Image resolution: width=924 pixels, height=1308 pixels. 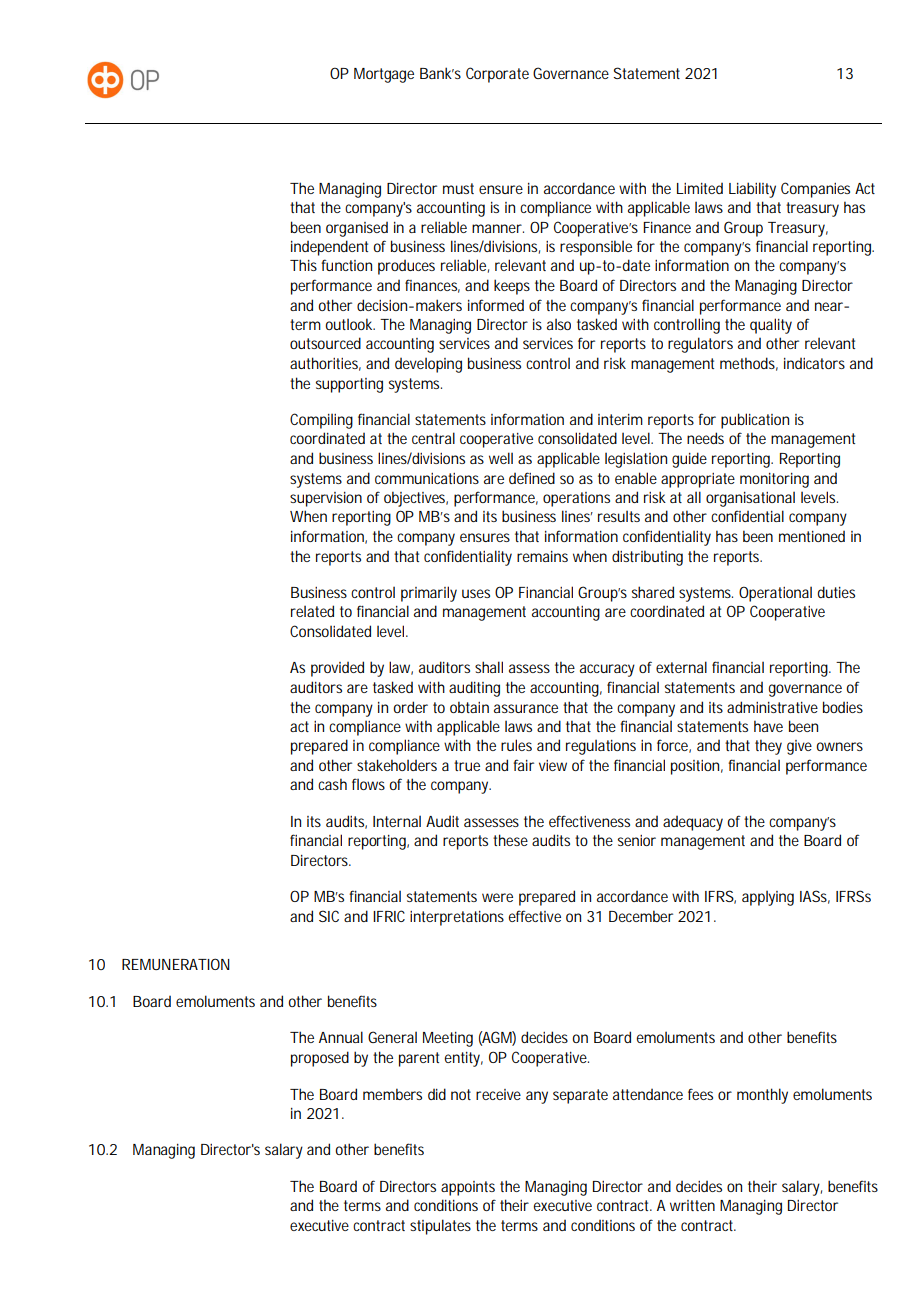 I want to click on Liability, so click(x=752, y=190).
